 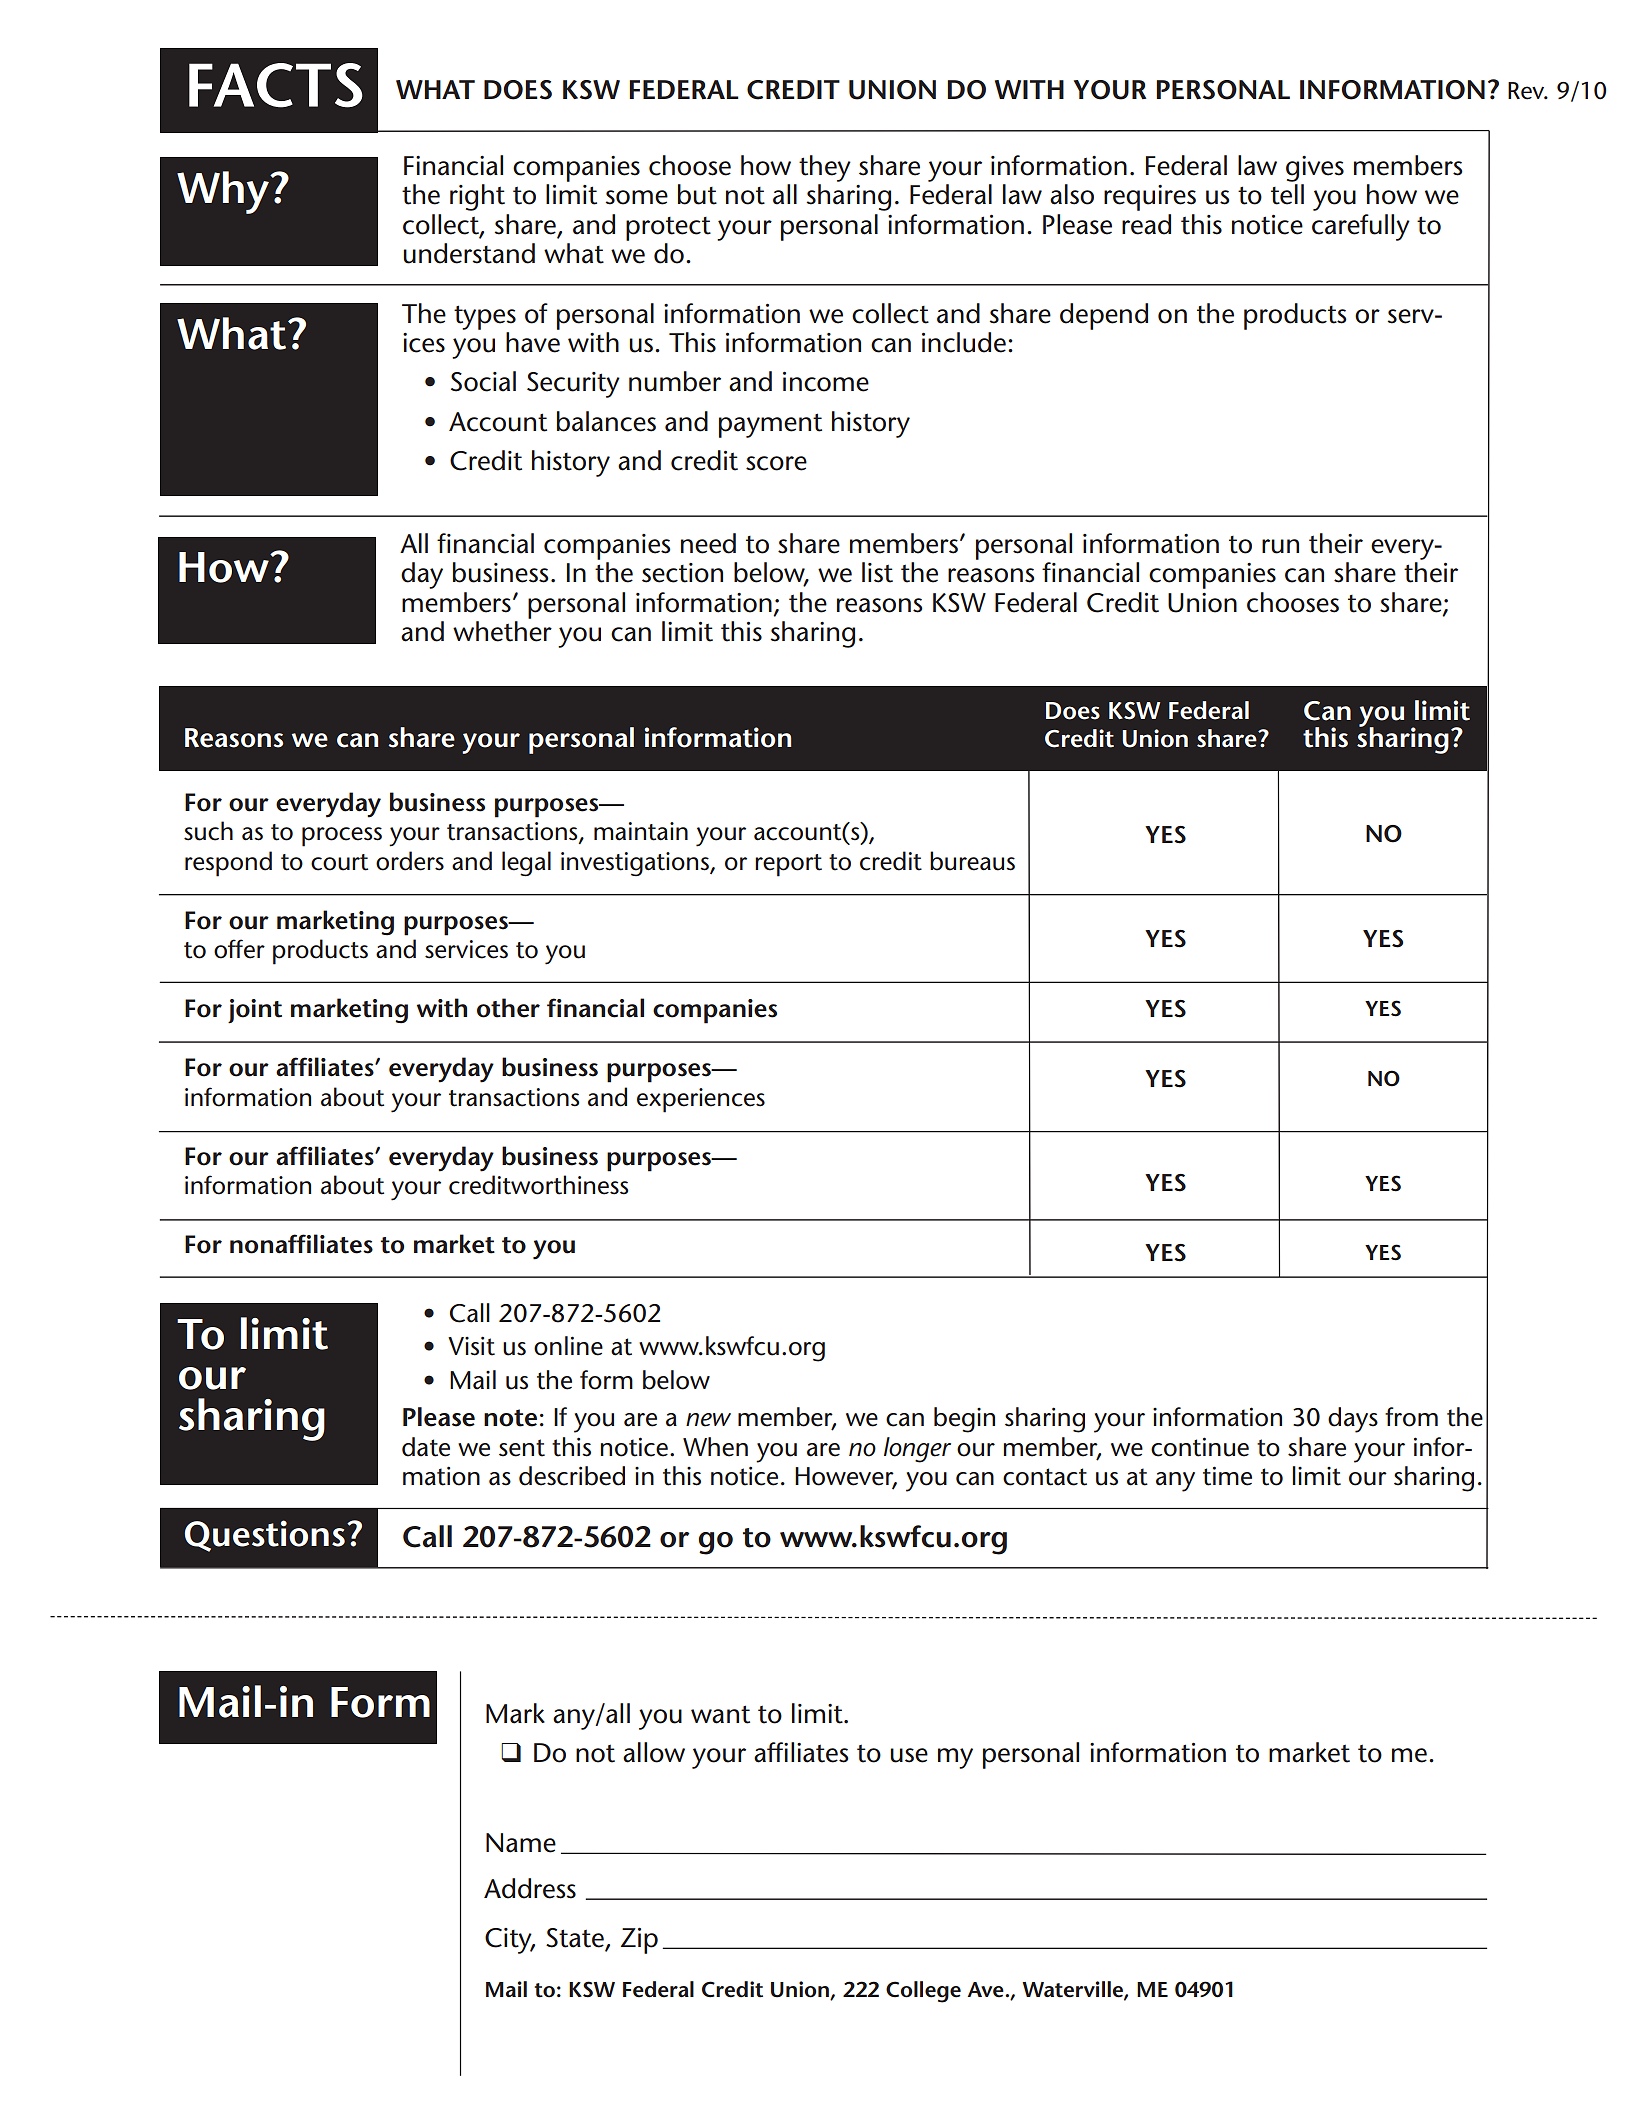 What do you see at coordinates (972, 861) in the image?
I see `bureaus` at bounding box center [972, 861].
